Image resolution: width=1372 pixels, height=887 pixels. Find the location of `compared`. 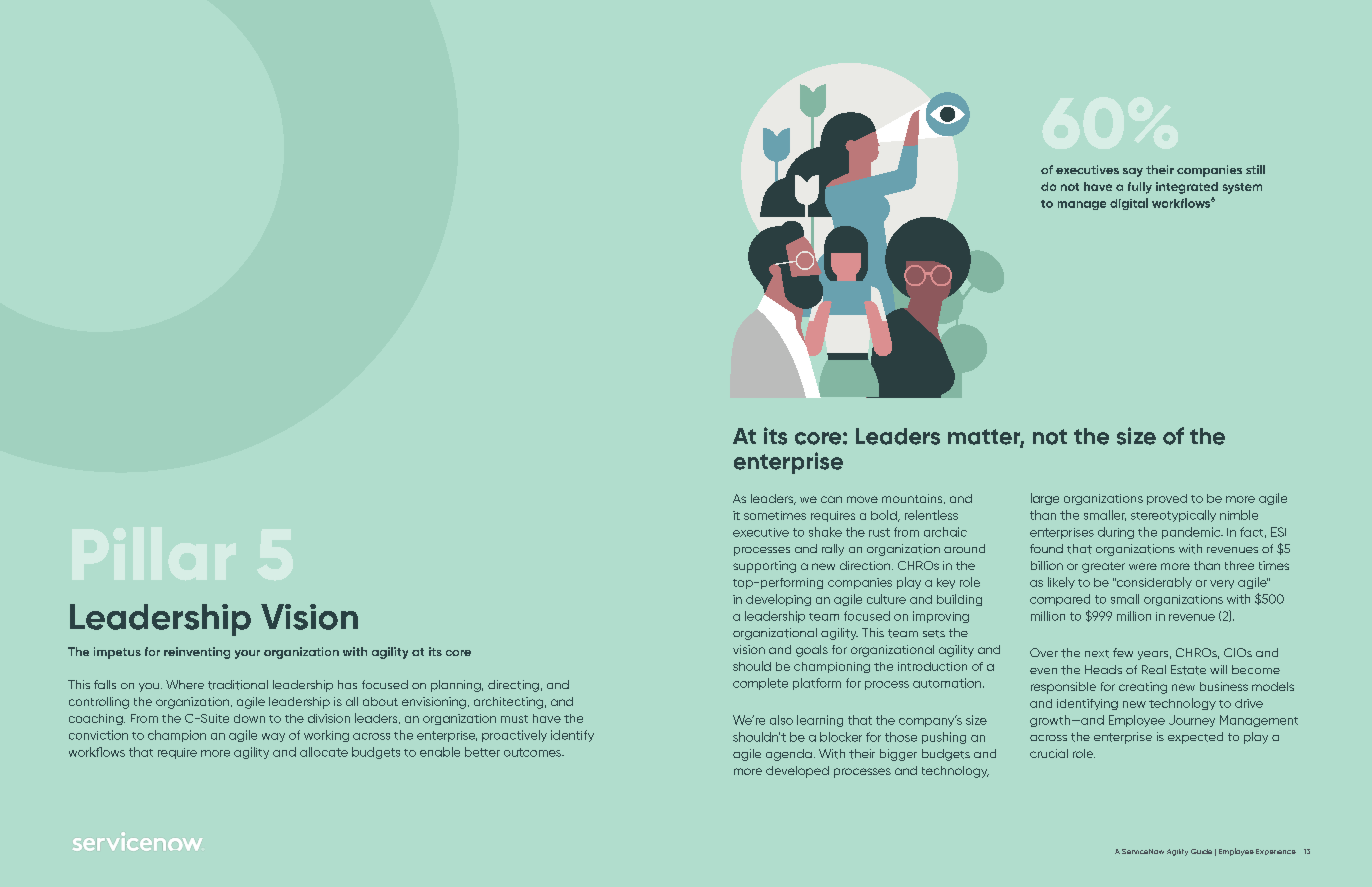

compared is located at coordinates (1060, 600).
